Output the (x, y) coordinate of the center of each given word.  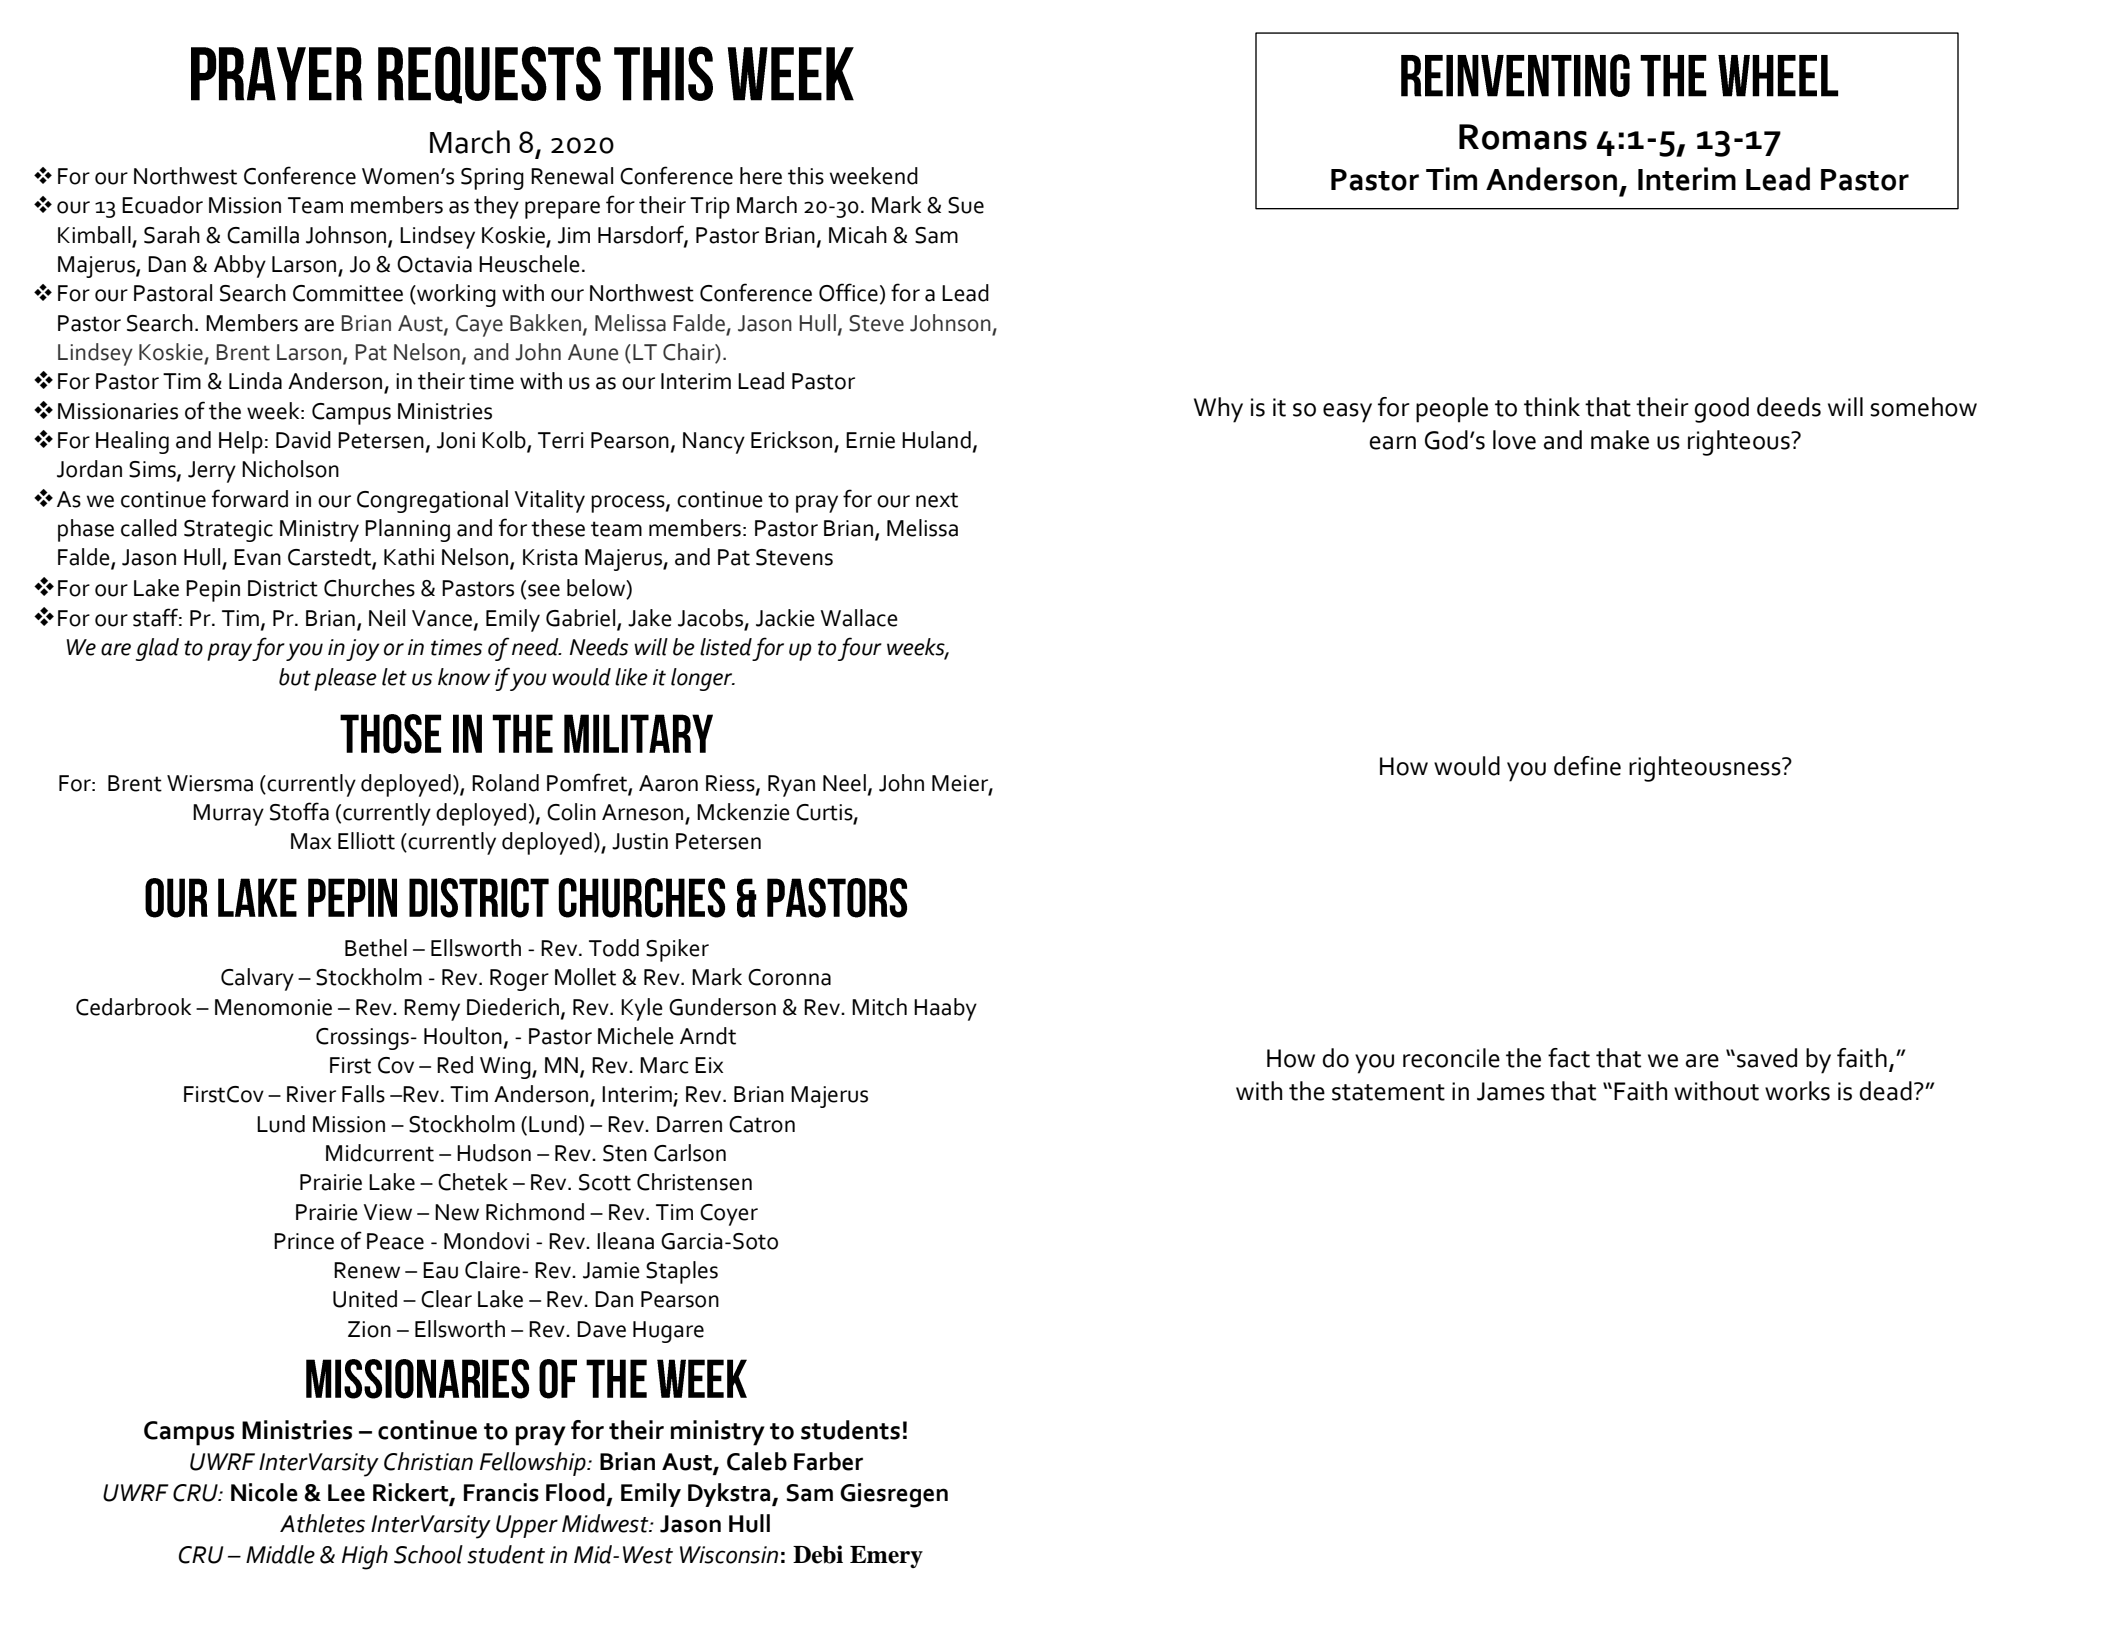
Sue (966, 205)
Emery (886, 1557)
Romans (1523, 137)
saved (1767, 1058)
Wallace (859, 618)
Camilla (263, 235)
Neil (387, 618)
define (1587, 766)
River (311, 1094)
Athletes (322, 1523)
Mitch (879, 1007)
